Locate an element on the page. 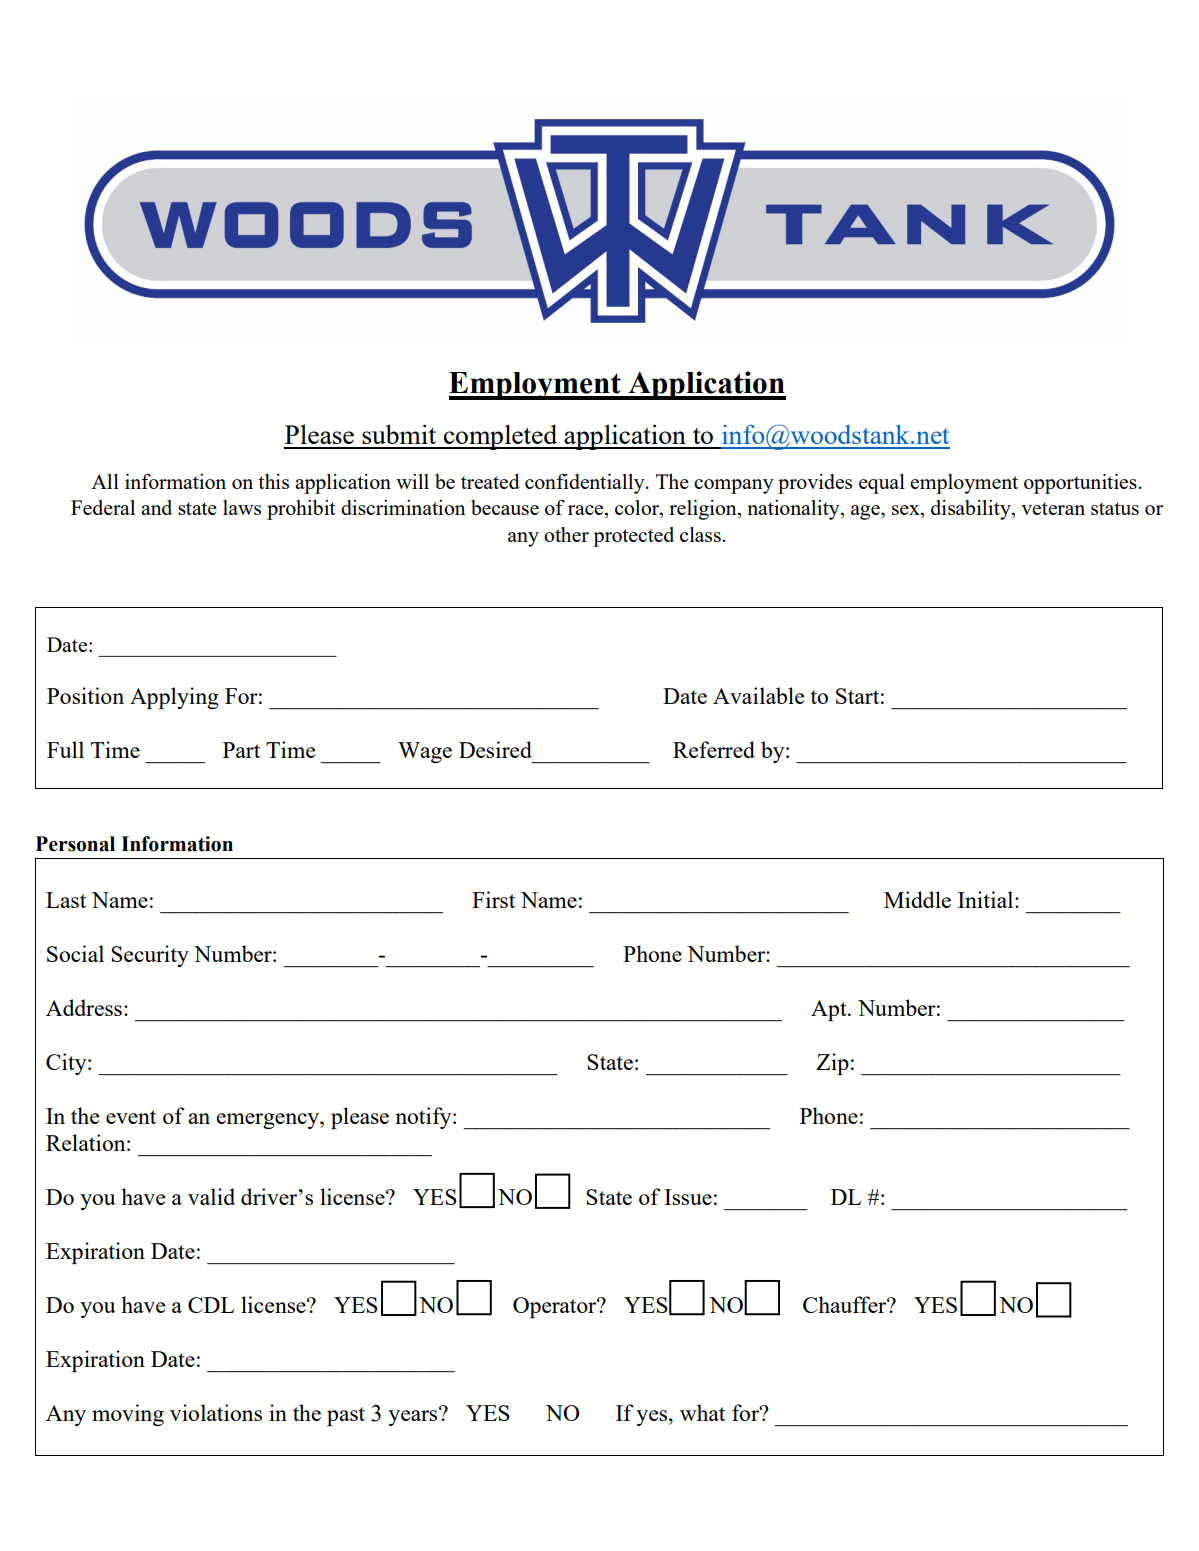  Security is located at coordinates (150, 956).
